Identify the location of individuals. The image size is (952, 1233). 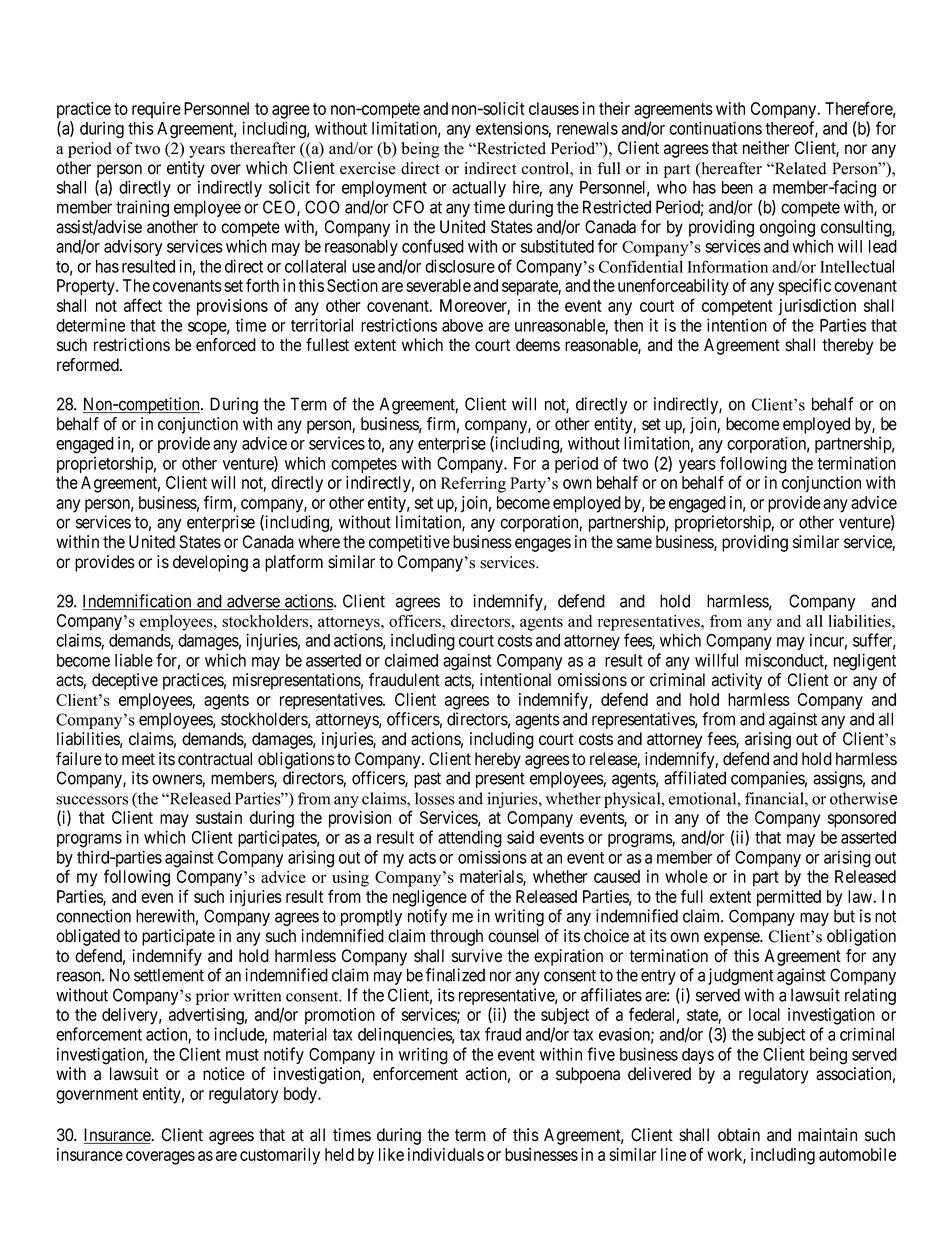
(446, 1154).
